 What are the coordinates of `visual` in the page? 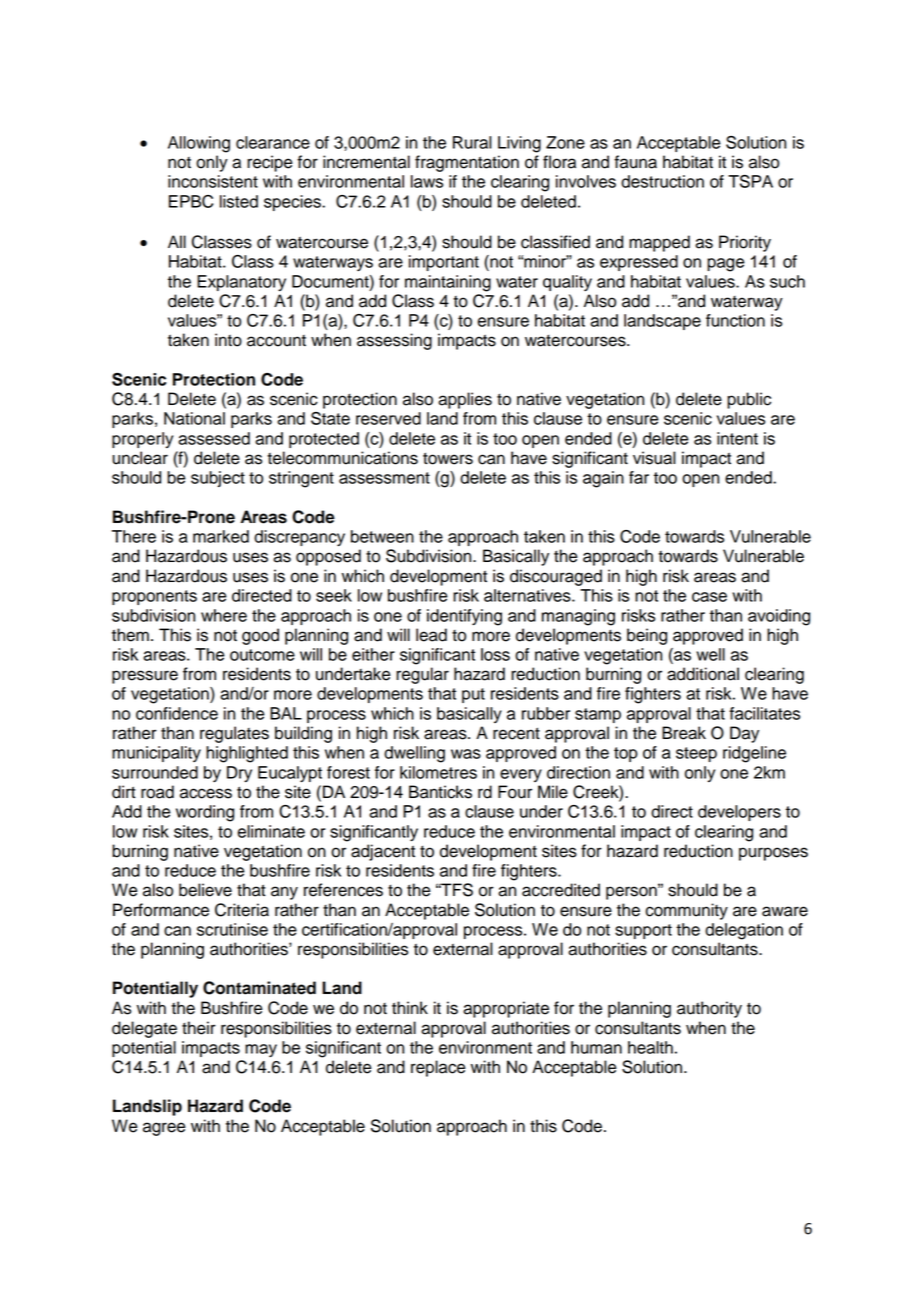 It's located at (654, 458).
